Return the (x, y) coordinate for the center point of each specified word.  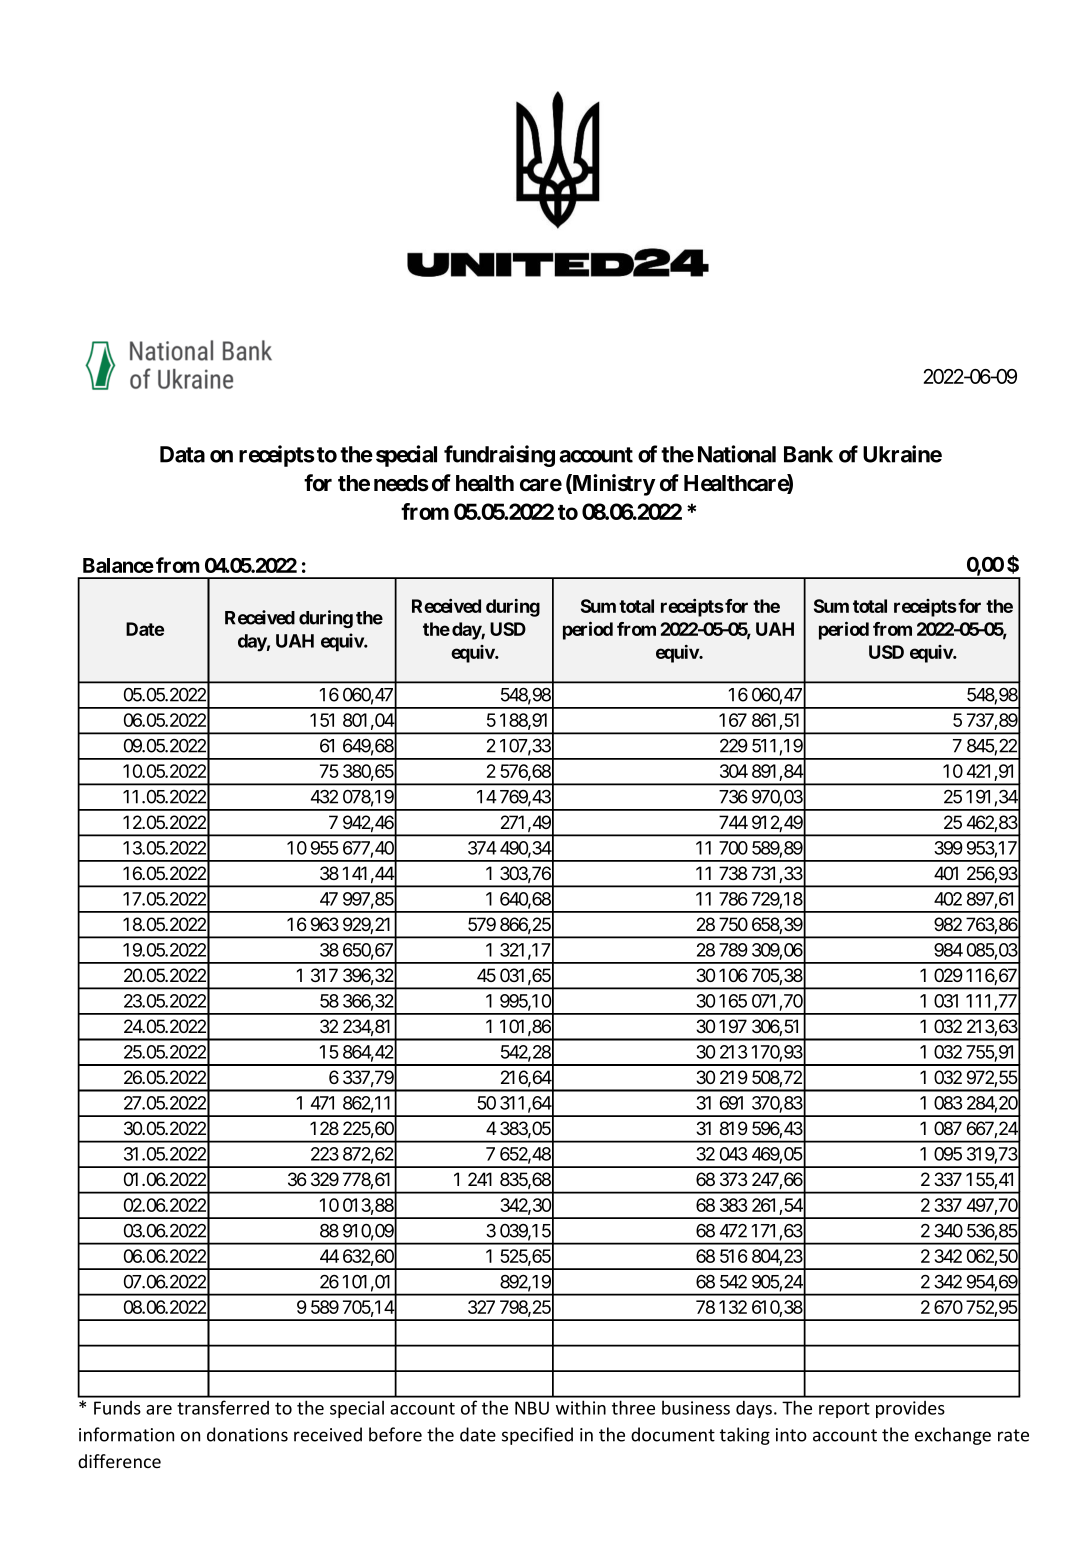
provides (910, 1409)
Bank (808, 454)
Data (182, 454)
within (581, 1407)
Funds (117, 1408)
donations (247, 1434)
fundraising (499, 456)
